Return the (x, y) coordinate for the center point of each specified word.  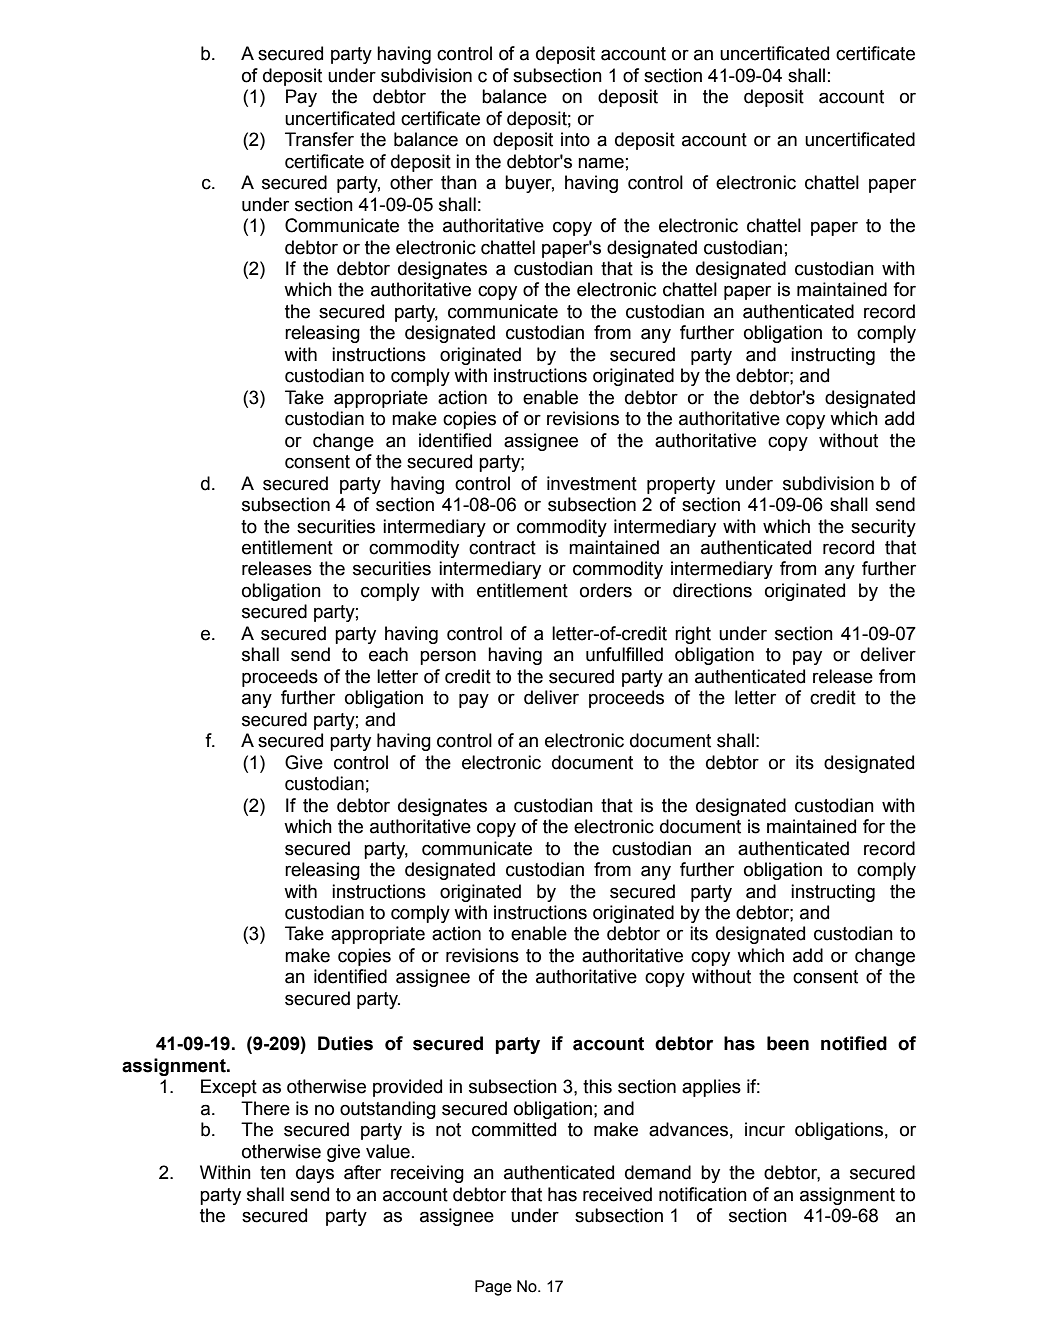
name (601, 163)
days (315, 1174)
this (597, 1086)
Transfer (319, 139)
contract (502, 548)
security (883, 528)
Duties (345, 1043)
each (388, 654)
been (788, 1043)
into (575, 139)
